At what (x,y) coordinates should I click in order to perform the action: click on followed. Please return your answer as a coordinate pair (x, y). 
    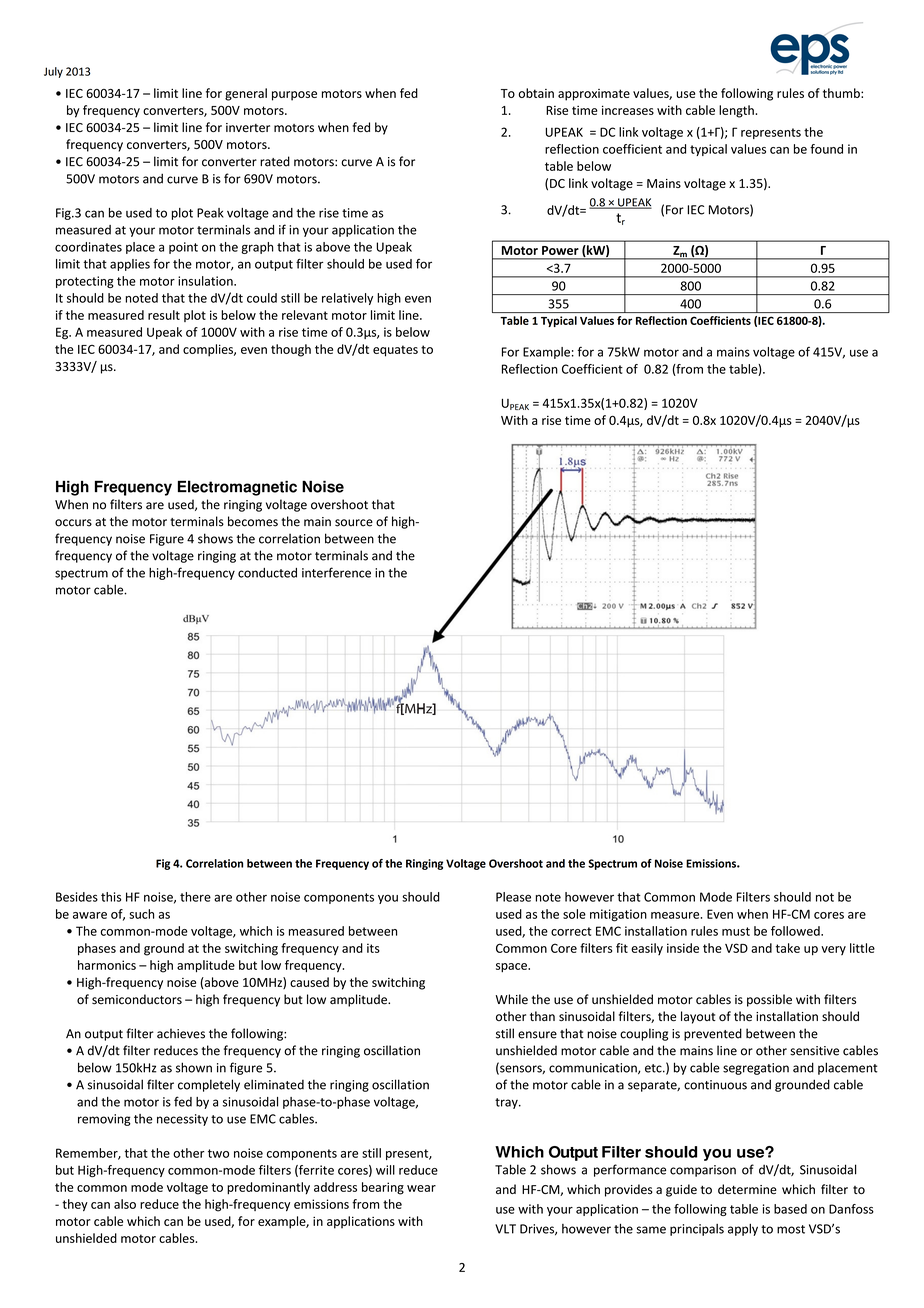
    Looking at the image, I should click on (796, 931).
